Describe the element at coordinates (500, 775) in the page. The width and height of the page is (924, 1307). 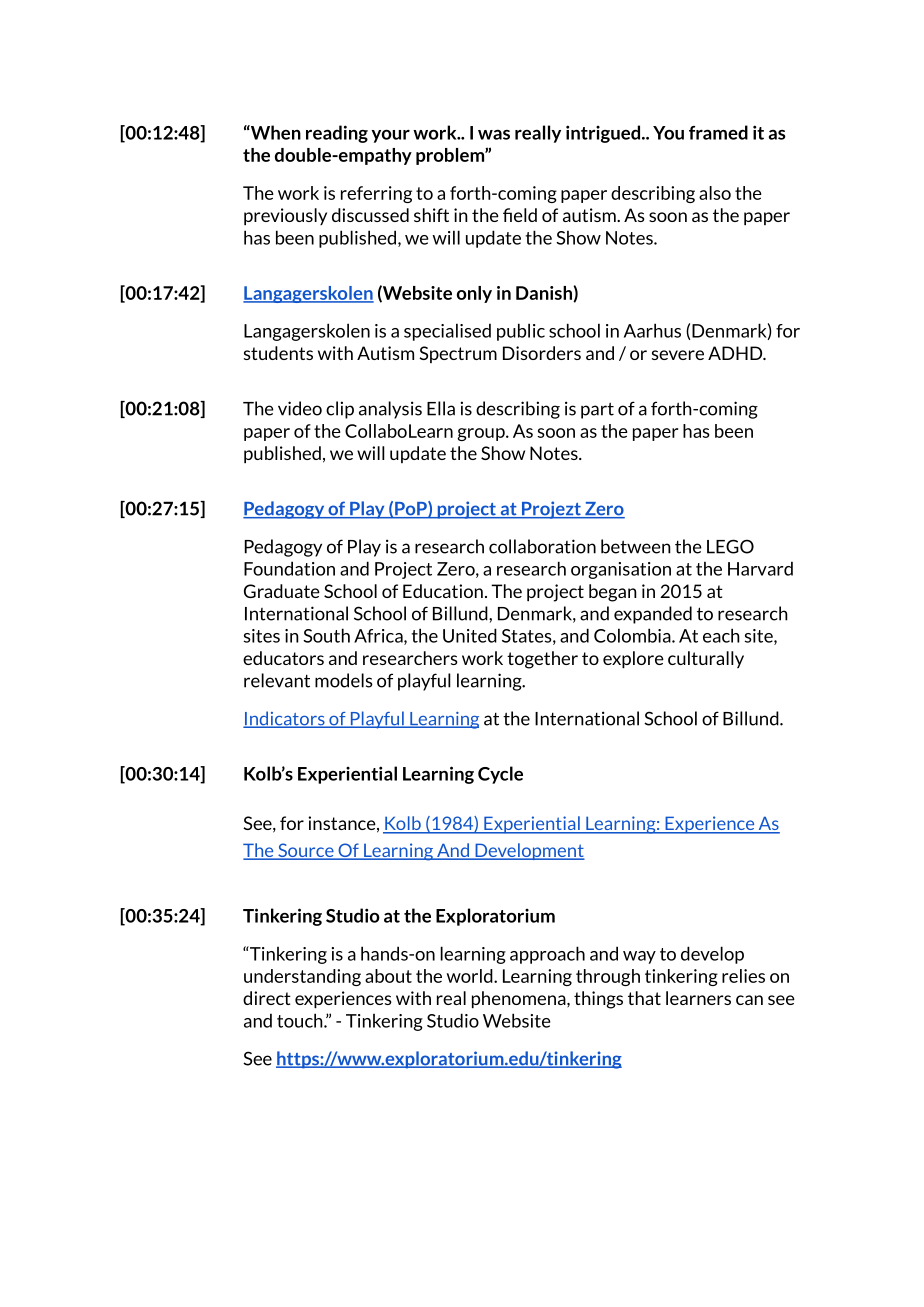
I see `Cycle` at that location.
